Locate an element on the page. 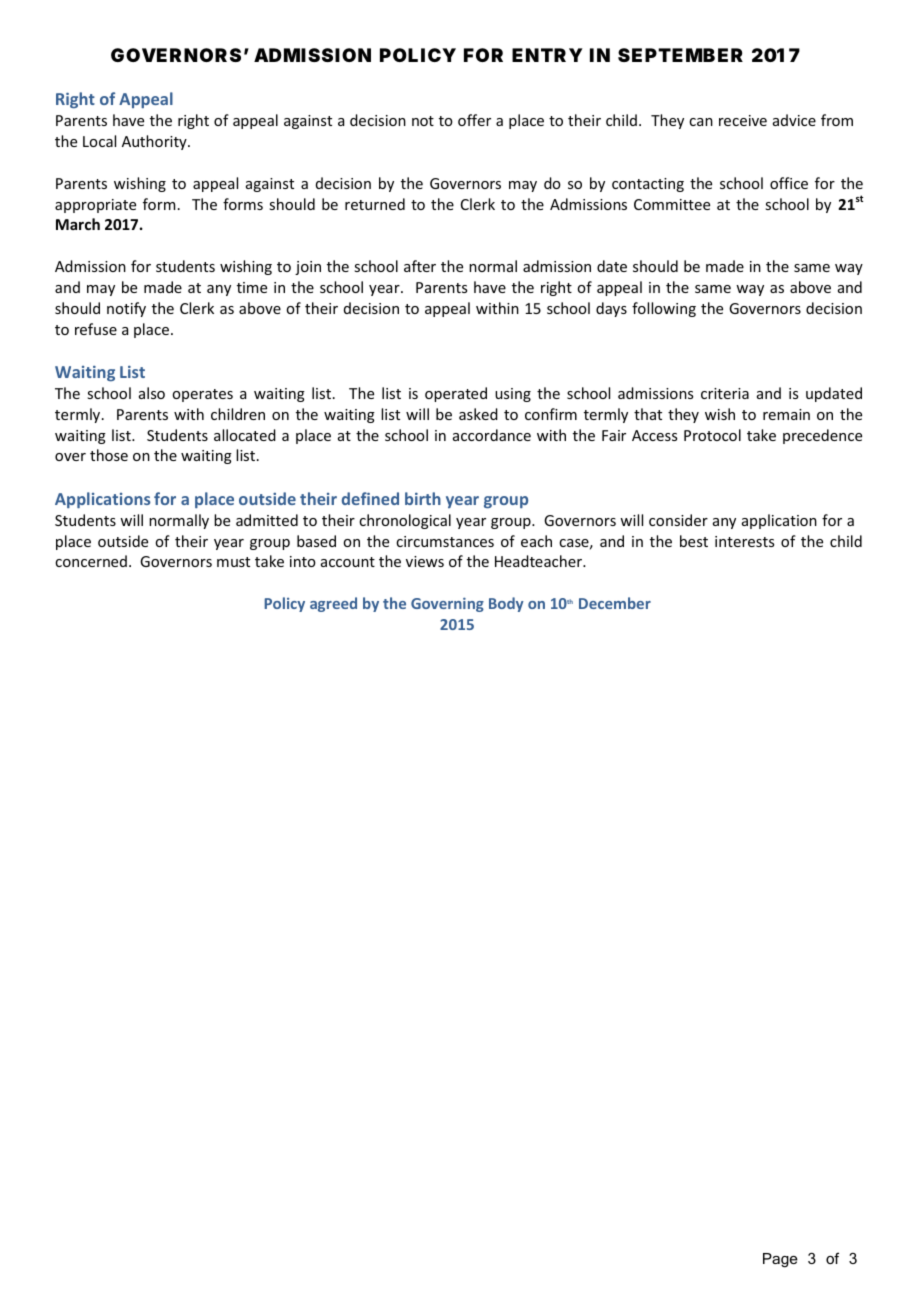 The image size is (924, 1307). Authority is located at coordinates (155, 142).
